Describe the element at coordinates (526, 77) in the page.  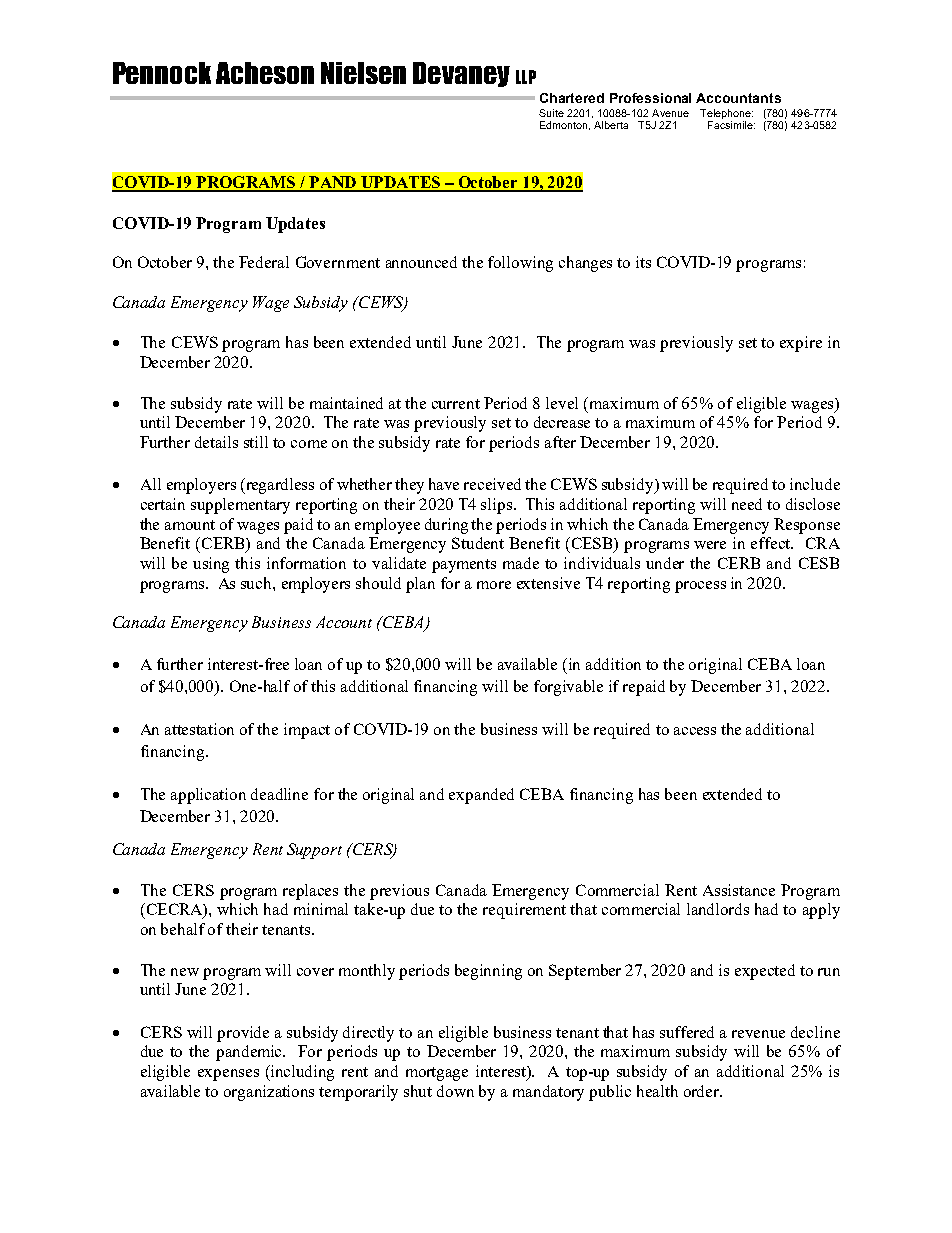
I see `LLP` at that location.
